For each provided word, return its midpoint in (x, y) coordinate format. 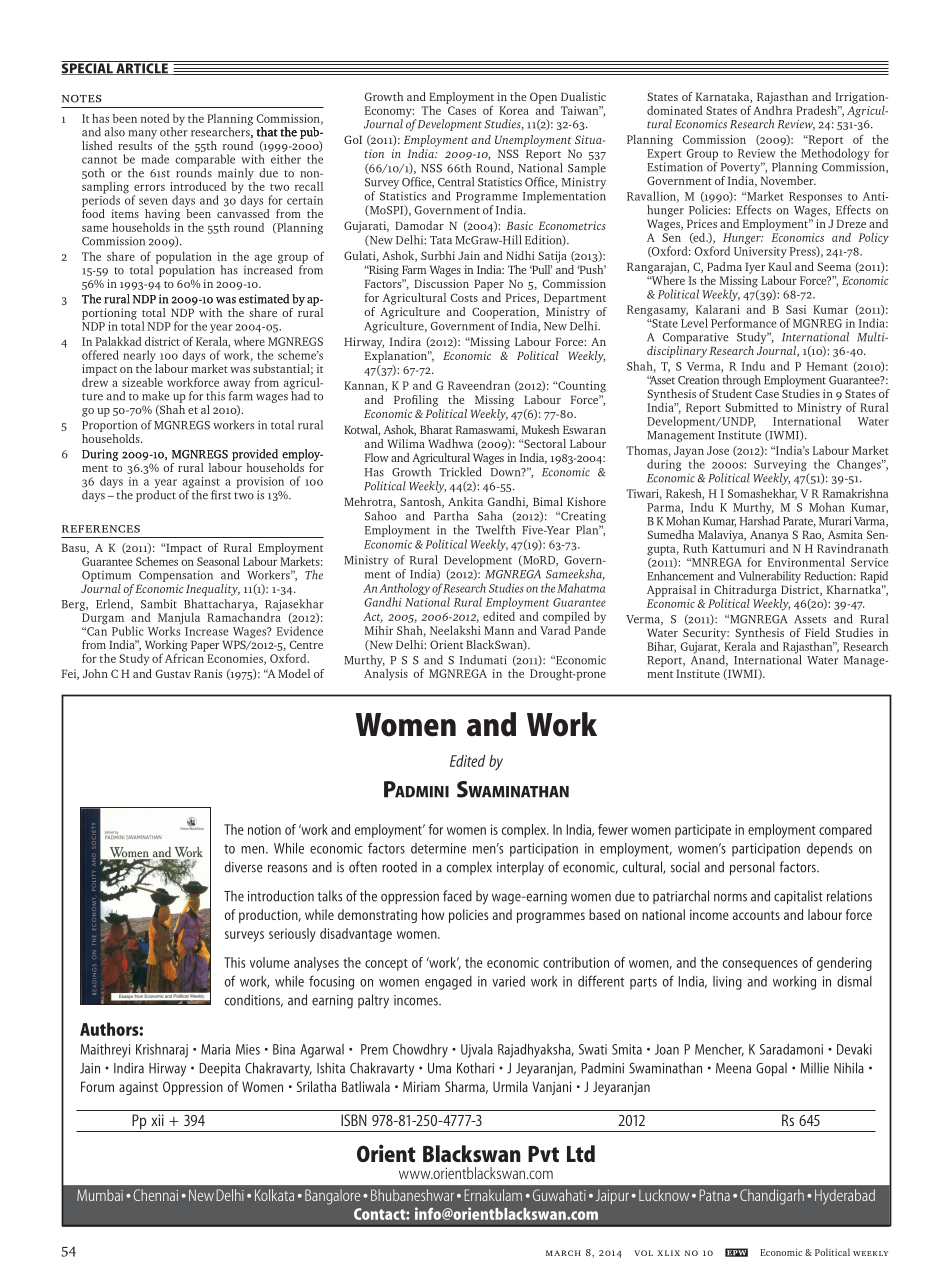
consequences (760, 965)
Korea (514, 110)
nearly (140, 357)
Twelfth (495, 530)
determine (438, 848)
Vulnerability (770, 577)
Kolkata (274, 1195)
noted (155, 118)
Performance (744, 323)
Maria (215, 1049)
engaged (448, 983)
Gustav (173, 673)
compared (845, 831)
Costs (464, 297)
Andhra (773, 109)
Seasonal (218, 561)
